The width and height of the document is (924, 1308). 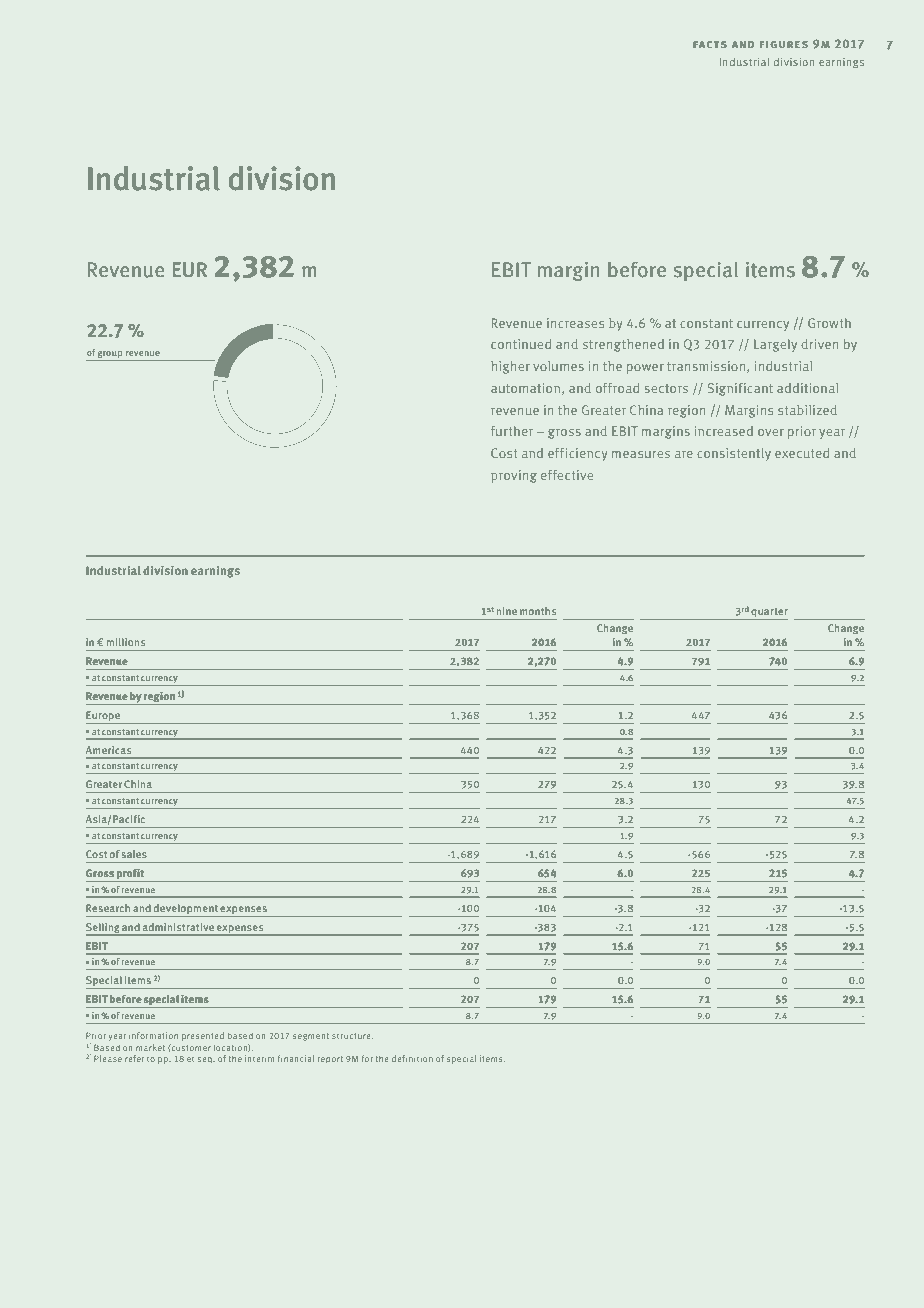 What do you see at coordinates (126, 642) in the document?
I see `millions` at bounding box center [126, 642].
